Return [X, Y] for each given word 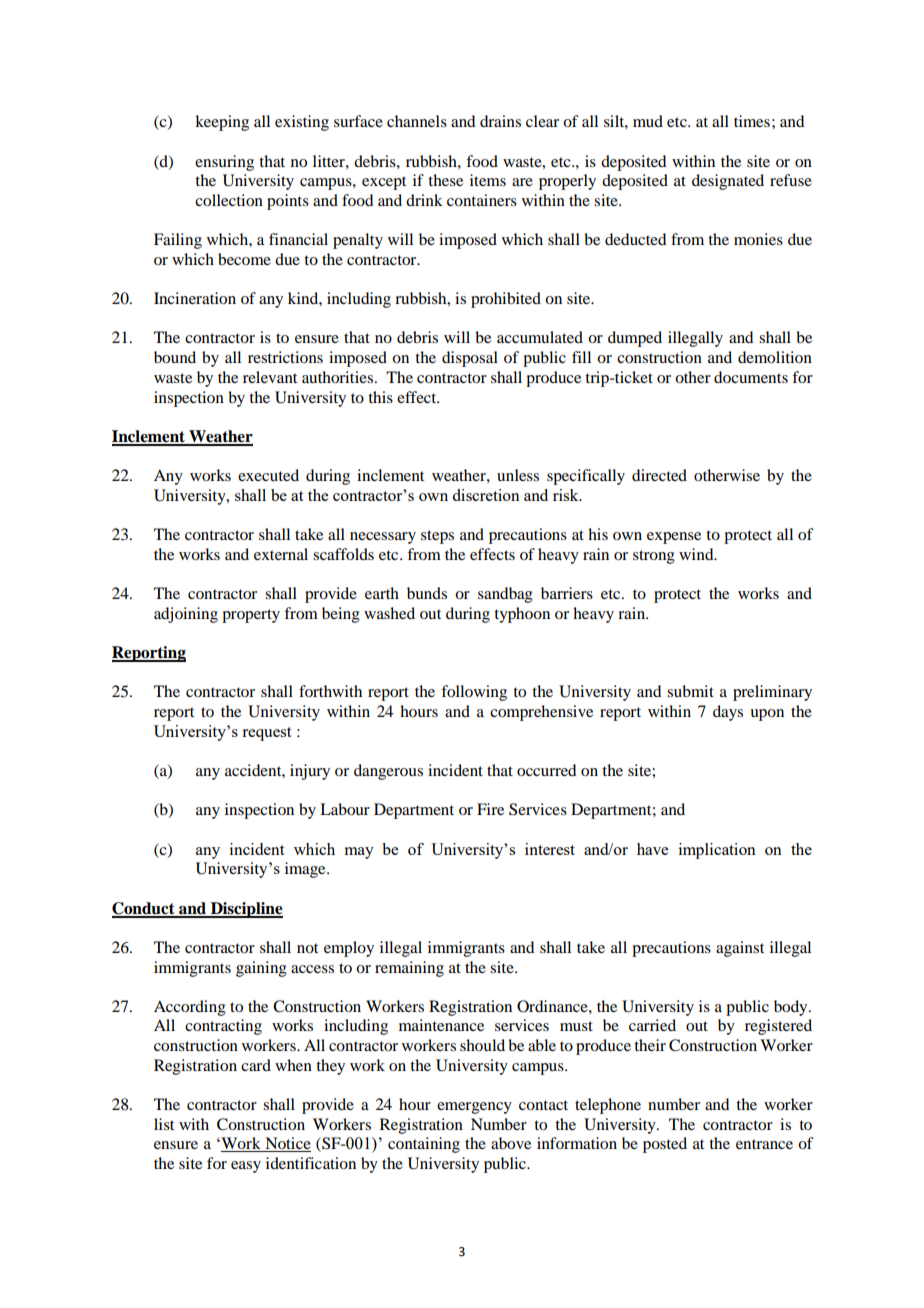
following [474, 693]
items [488, 180]
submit [690, 691]
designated [728, 182]
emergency [474, 1108]
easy [246, 1167]
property [251, 616]
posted [665, 1145]
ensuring [224, 163]
